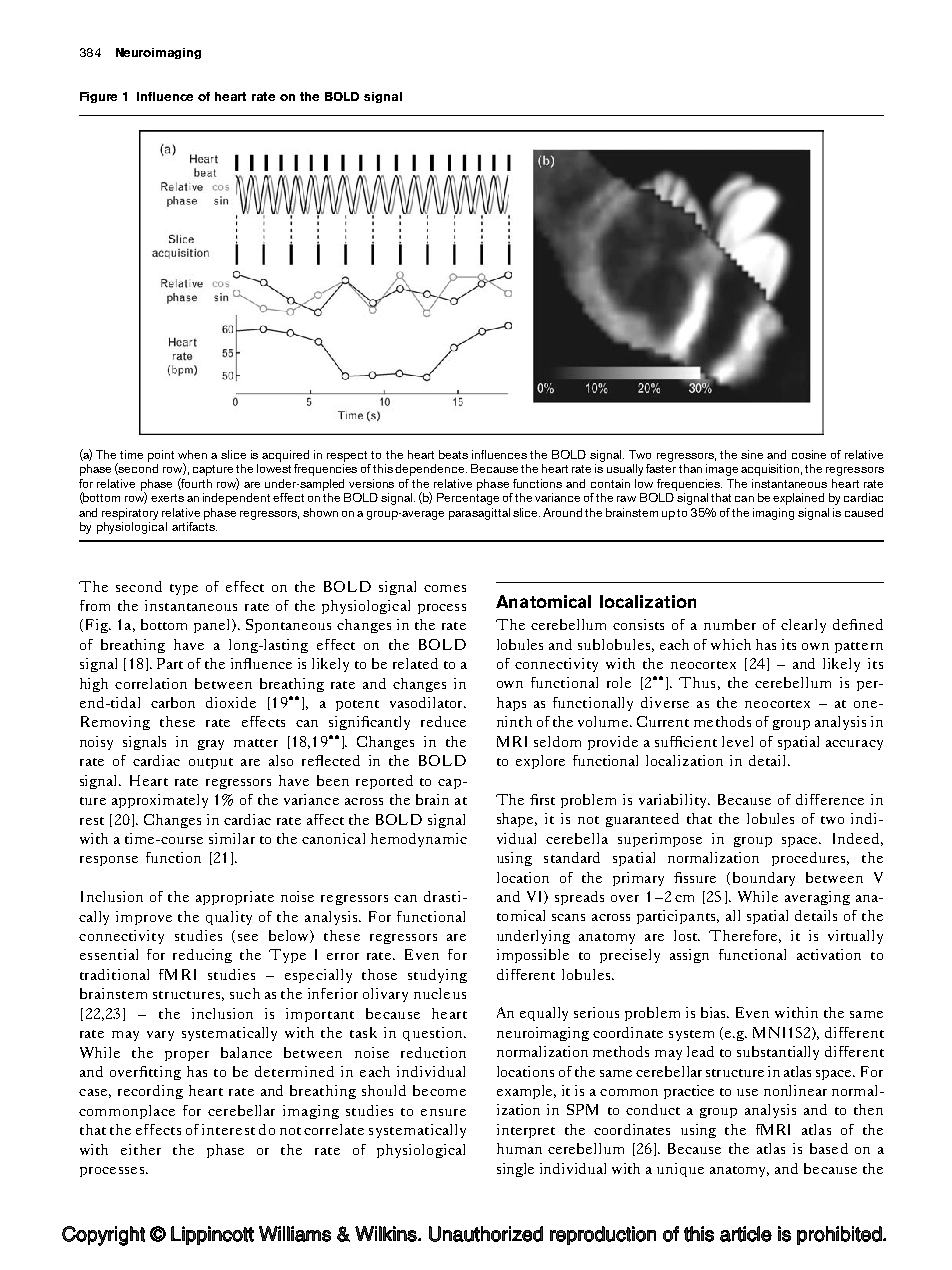 The image size is (952, 1270). I want to click on Unauthorized, so click(486, 1234).
